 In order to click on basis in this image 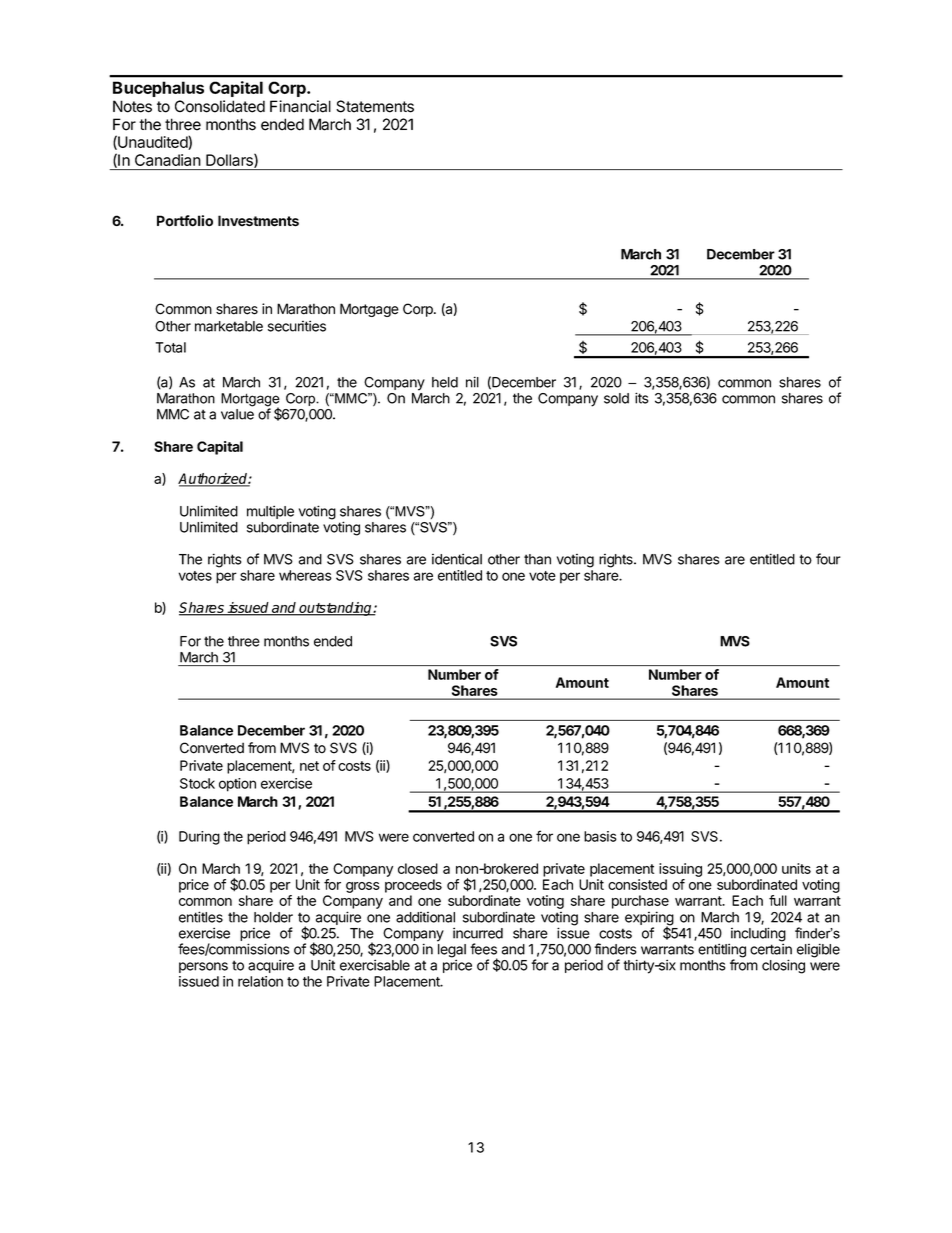, I will do `click(600, 836)`.
